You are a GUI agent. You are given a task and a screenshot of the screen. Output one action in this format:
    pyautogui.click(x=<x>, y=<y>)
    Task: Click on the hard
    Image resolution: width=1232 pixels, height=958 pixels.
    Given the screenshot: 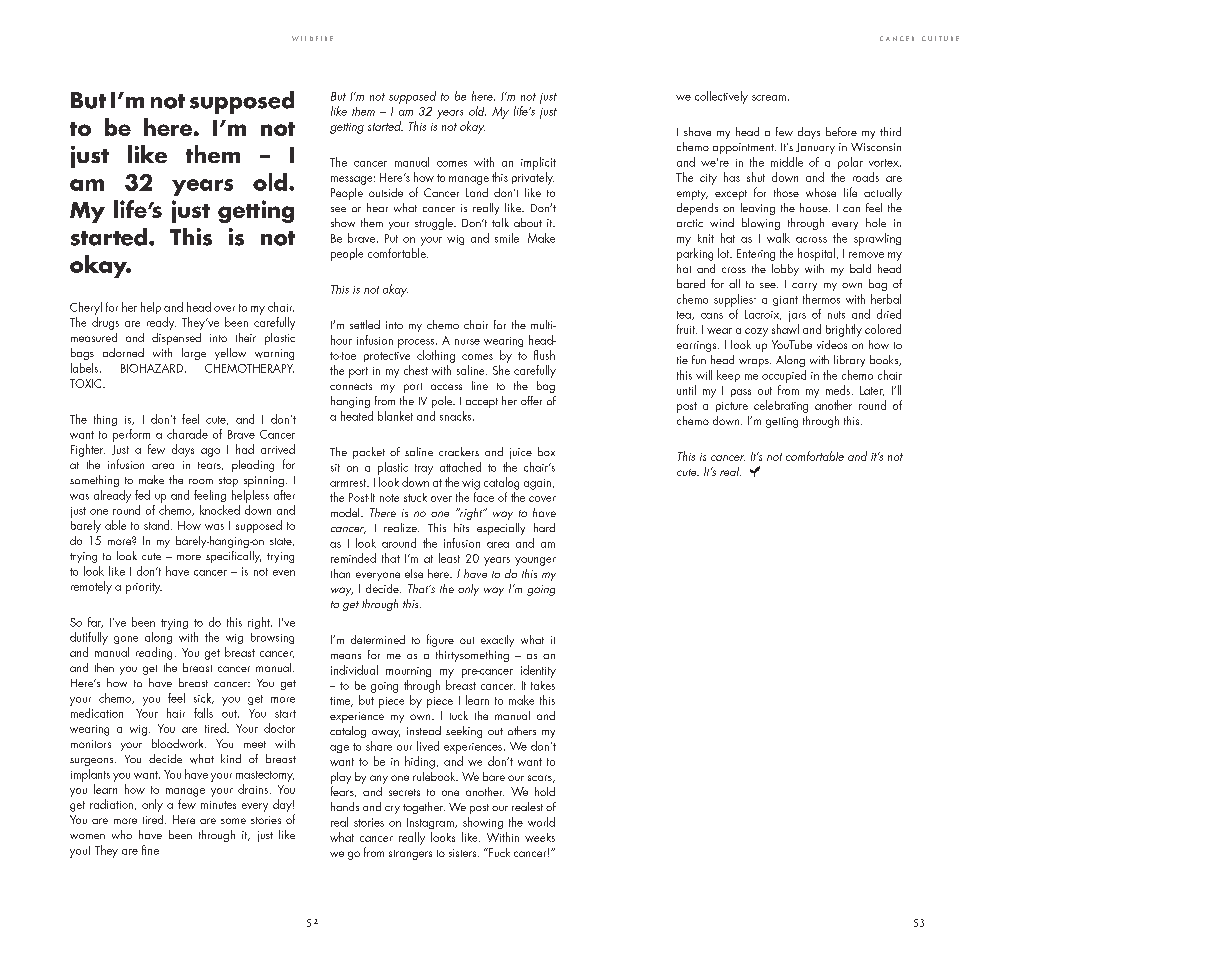 What is the action you would take?
    pyautogui.click(x=544, y=527)
